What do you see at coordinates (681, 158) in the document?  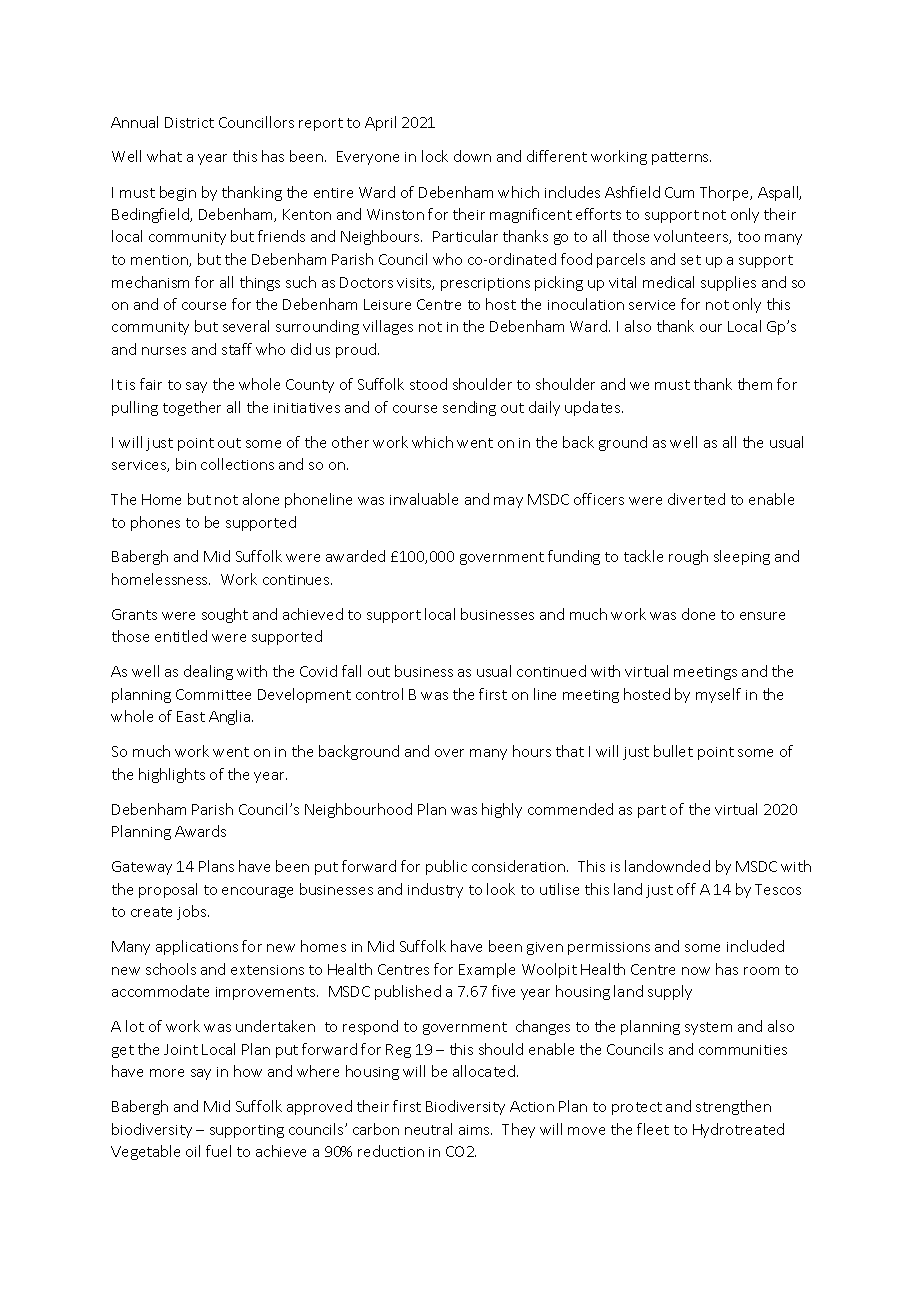 I see `patterns` at bounding box center [681, 158].
